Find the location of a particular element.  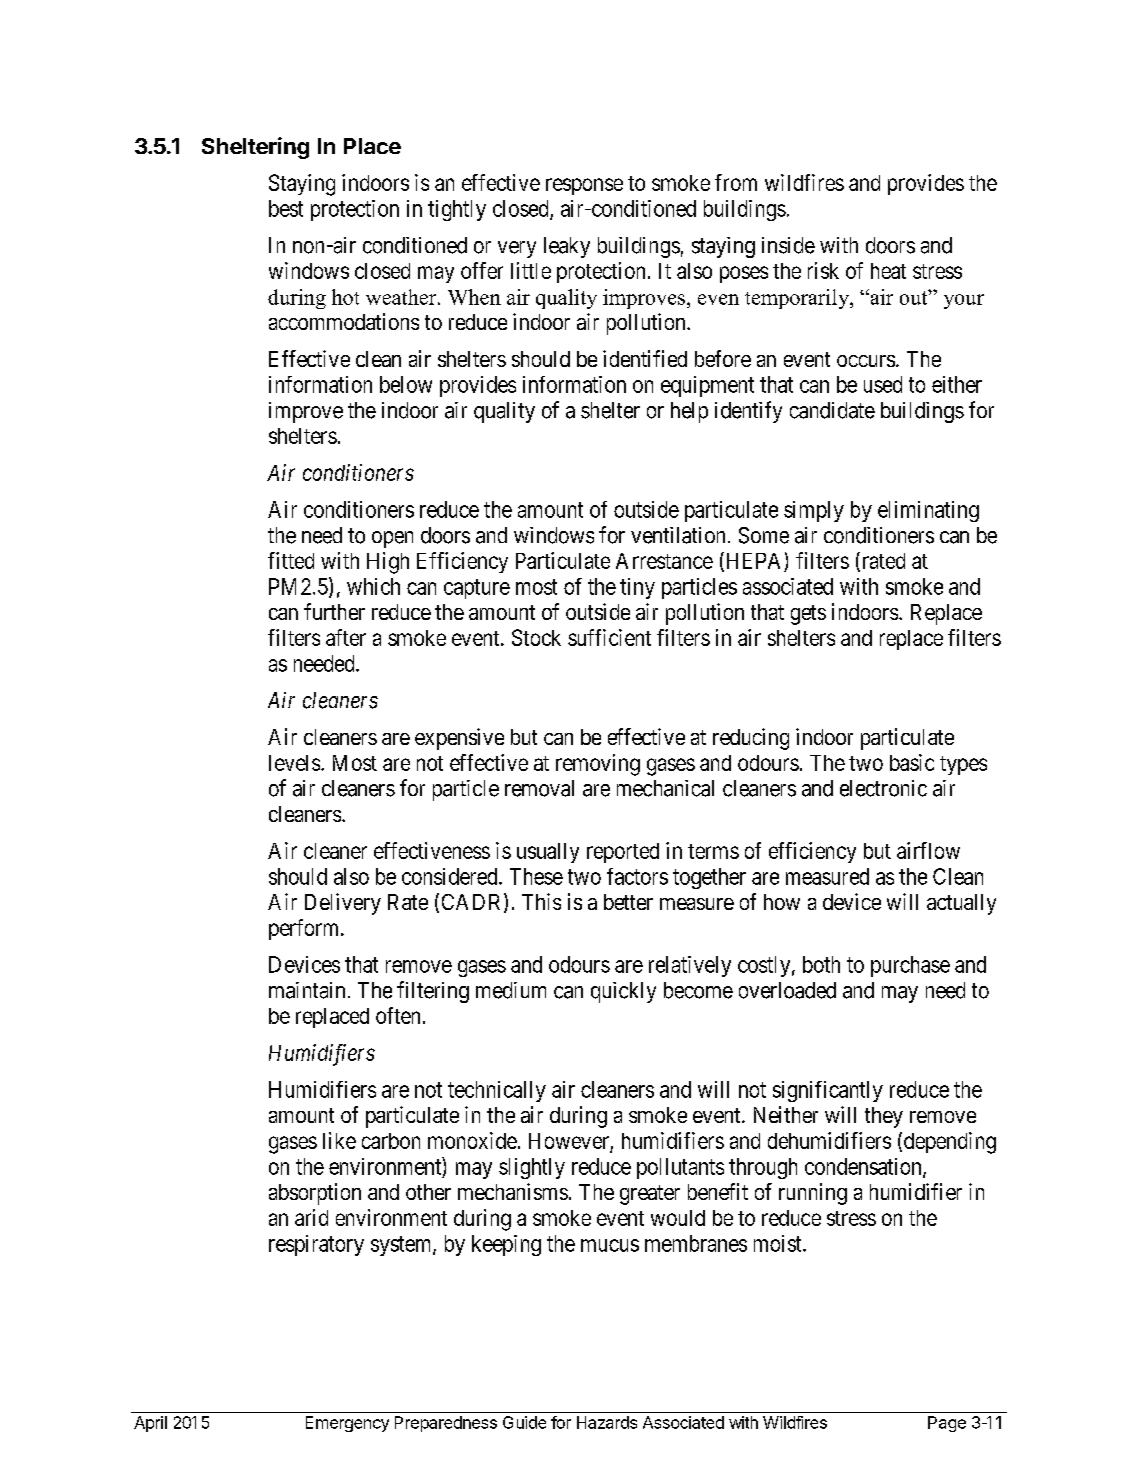

best is located at coordinates (286, 208).
